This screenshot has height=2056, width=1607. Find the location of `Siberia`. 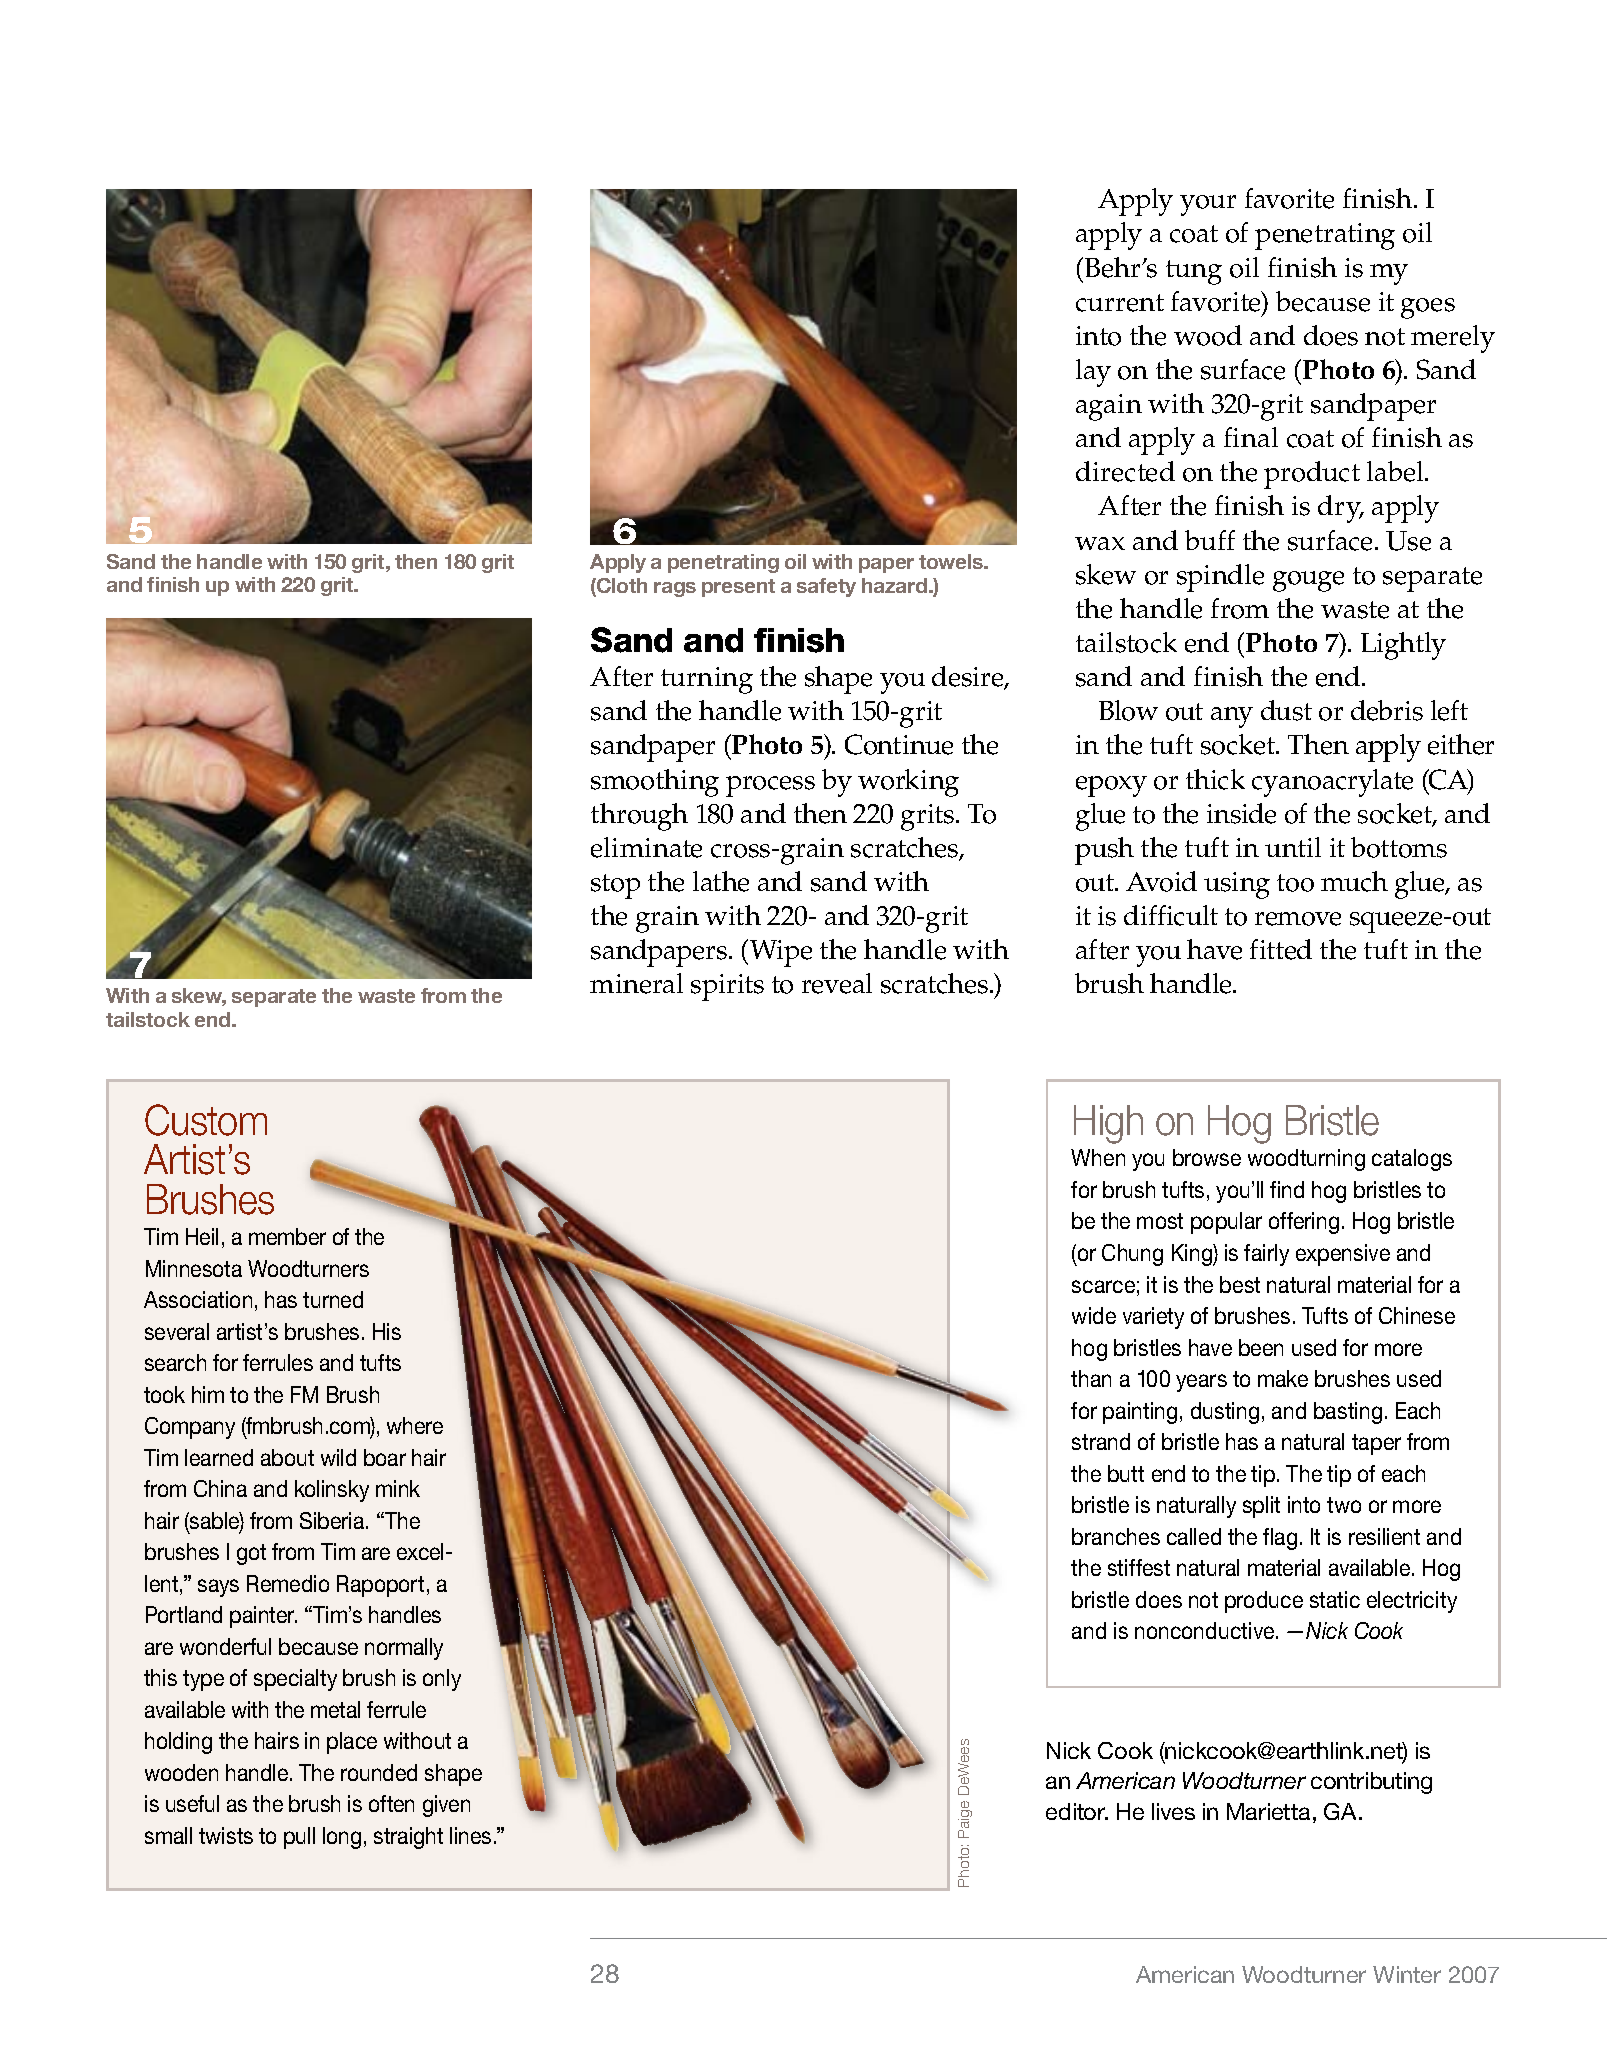

Siberia is located at coordinates (333, 1520).
